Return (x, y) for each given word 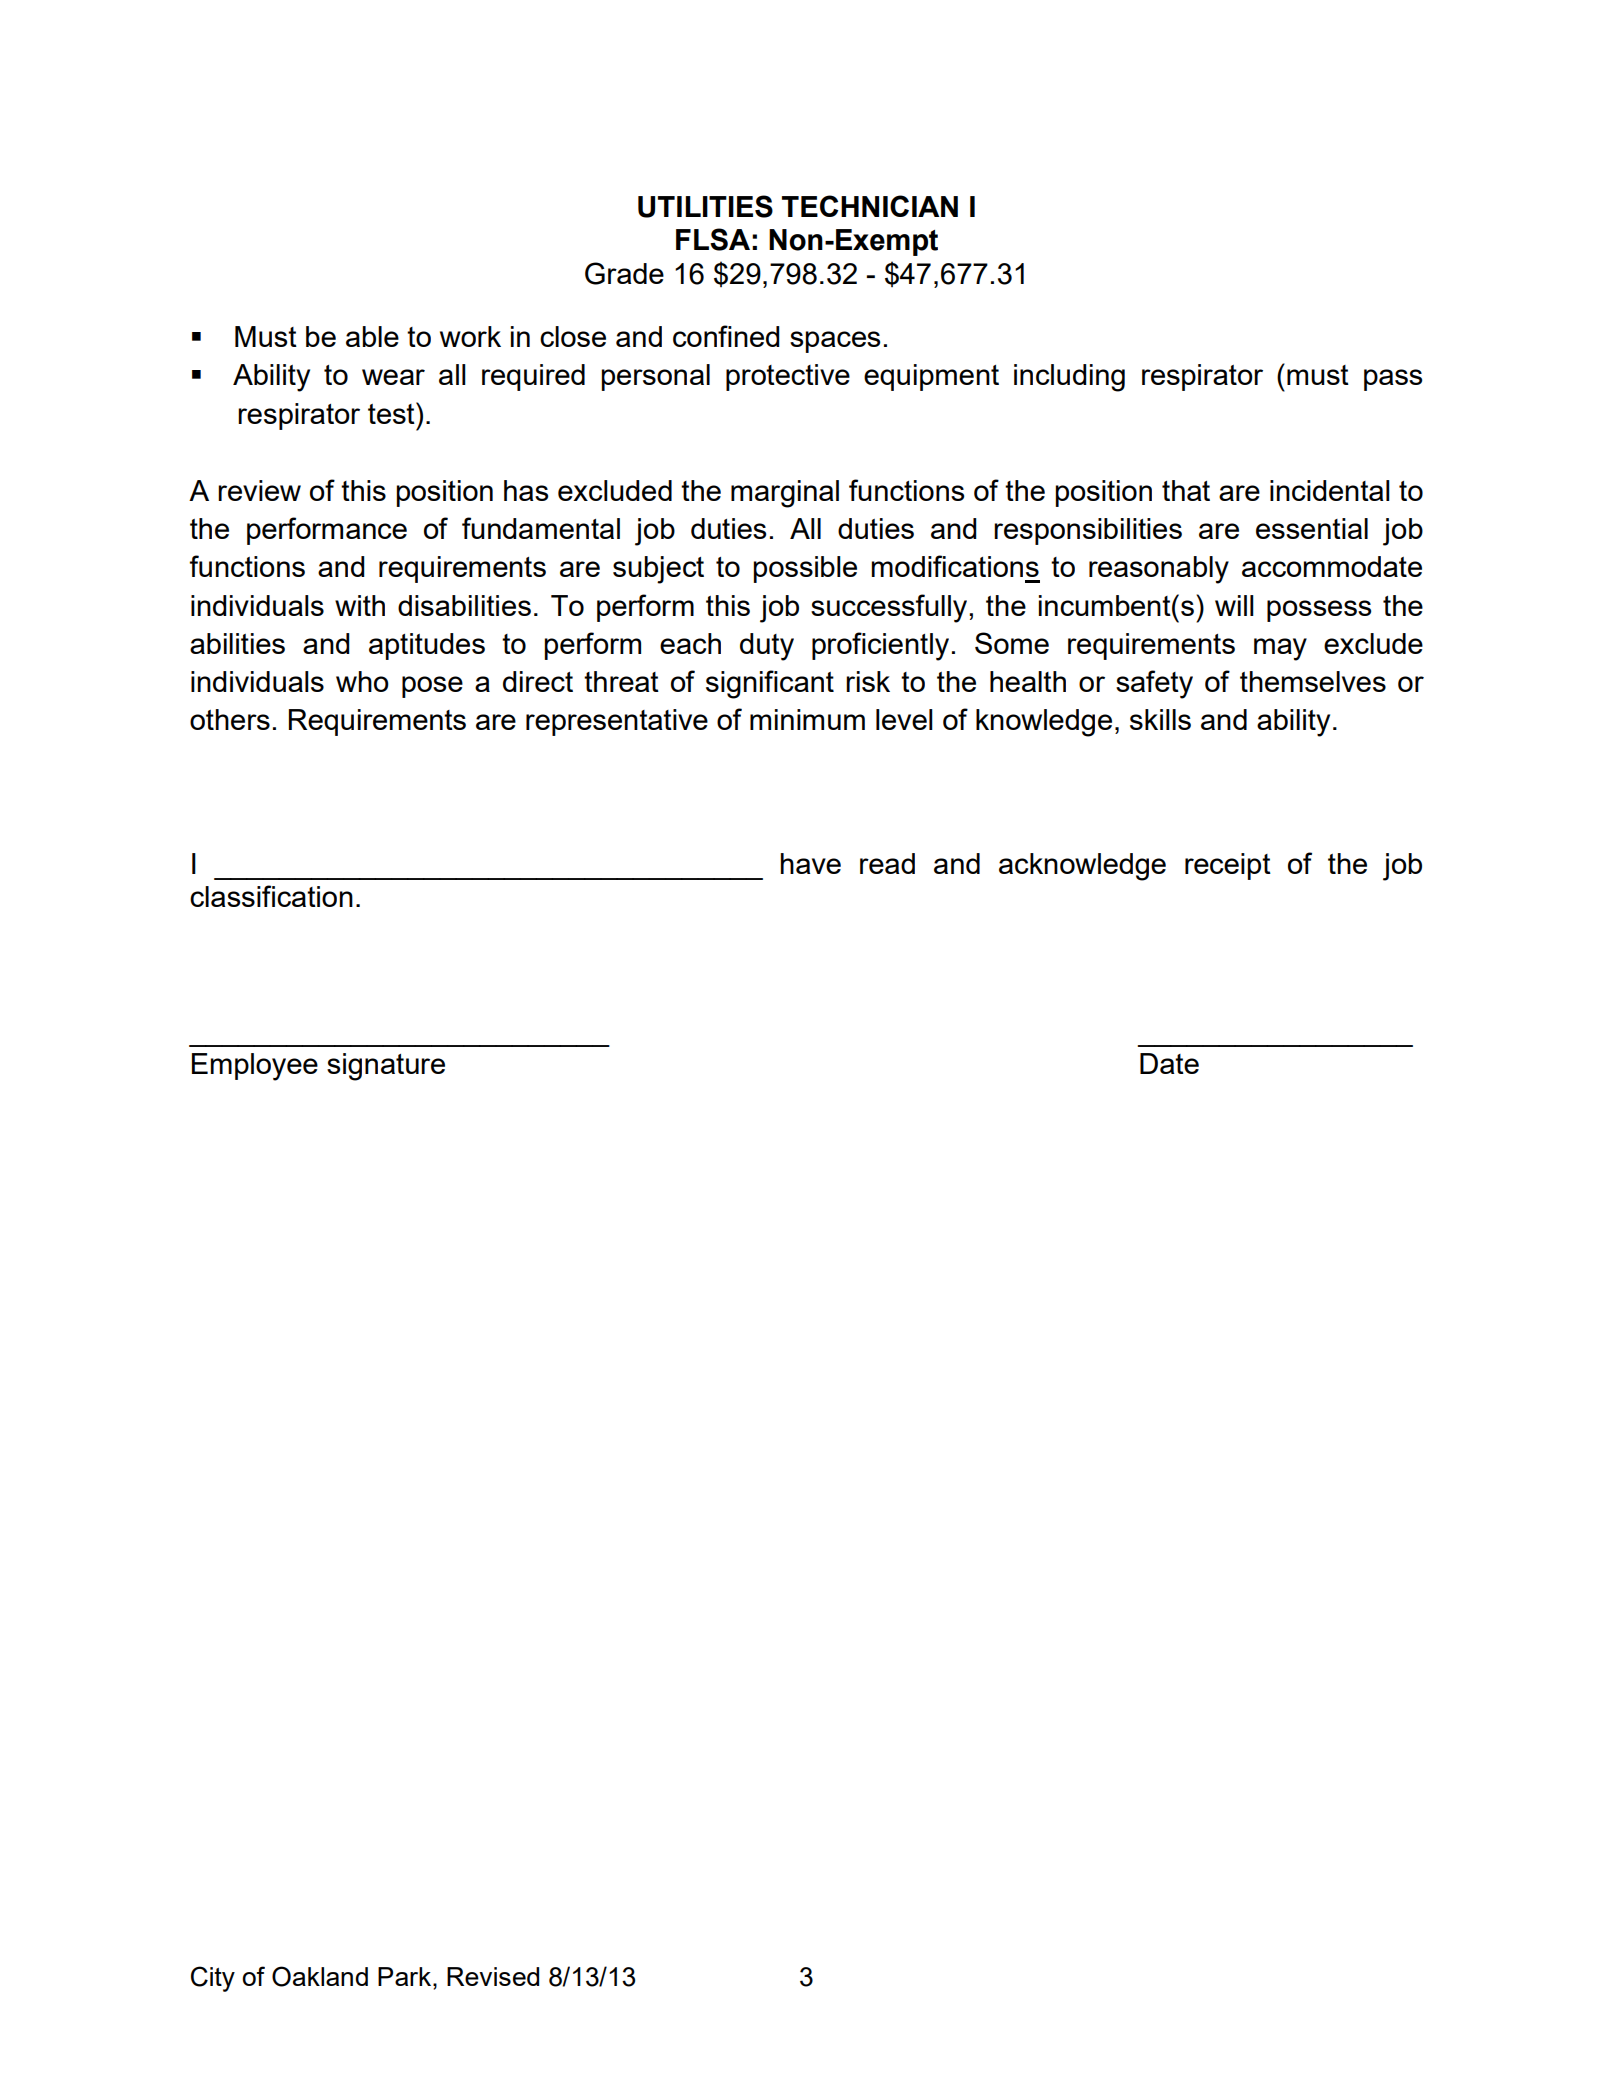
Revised (493, 1976)
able (372, 336)
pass (1393, 380)
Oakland (320, 1976)
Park (406, 1976)
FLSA (713, 239)
